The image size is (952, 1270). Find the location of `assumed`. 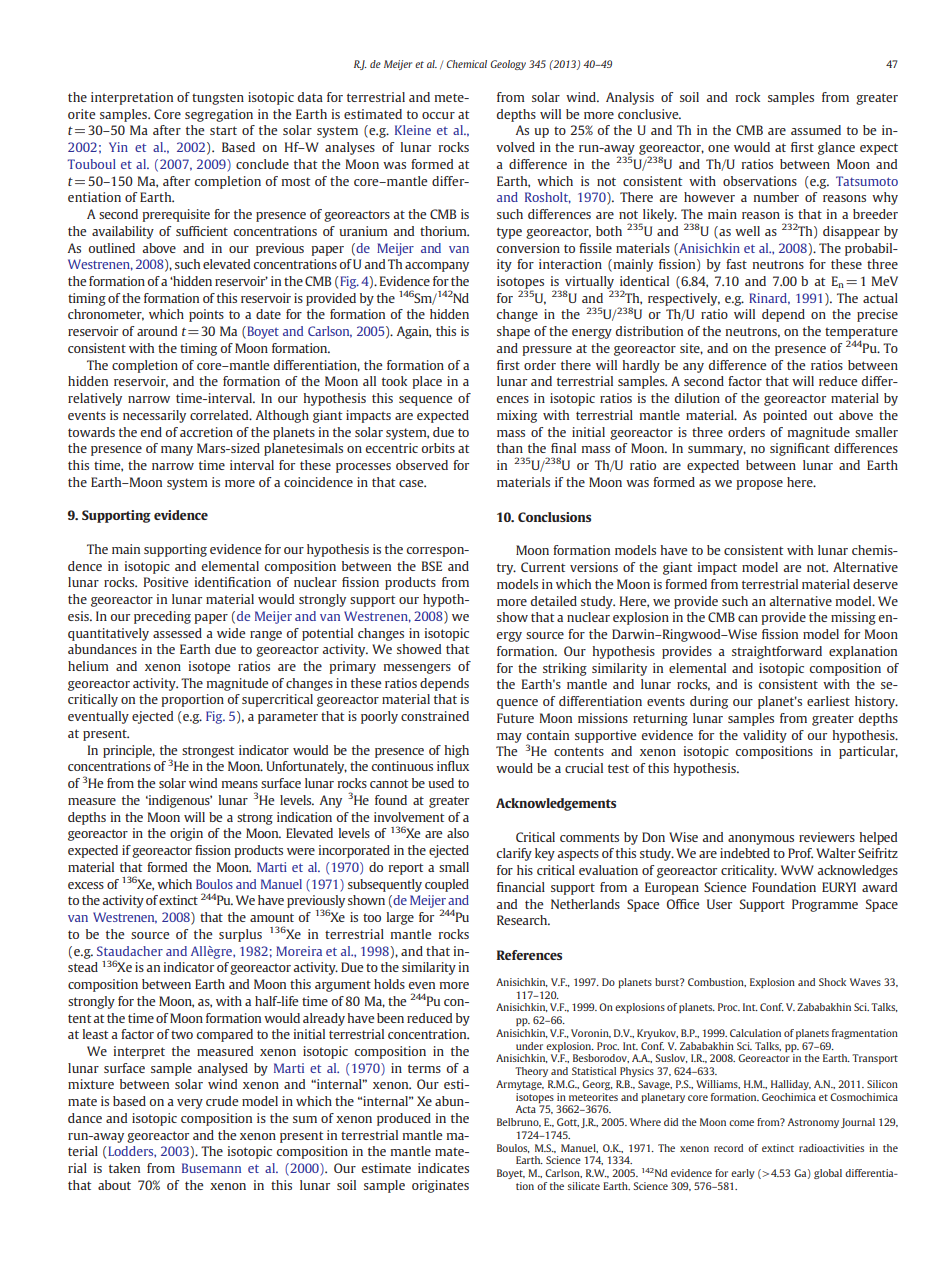

assumed is located at coordinates (816, 130).
